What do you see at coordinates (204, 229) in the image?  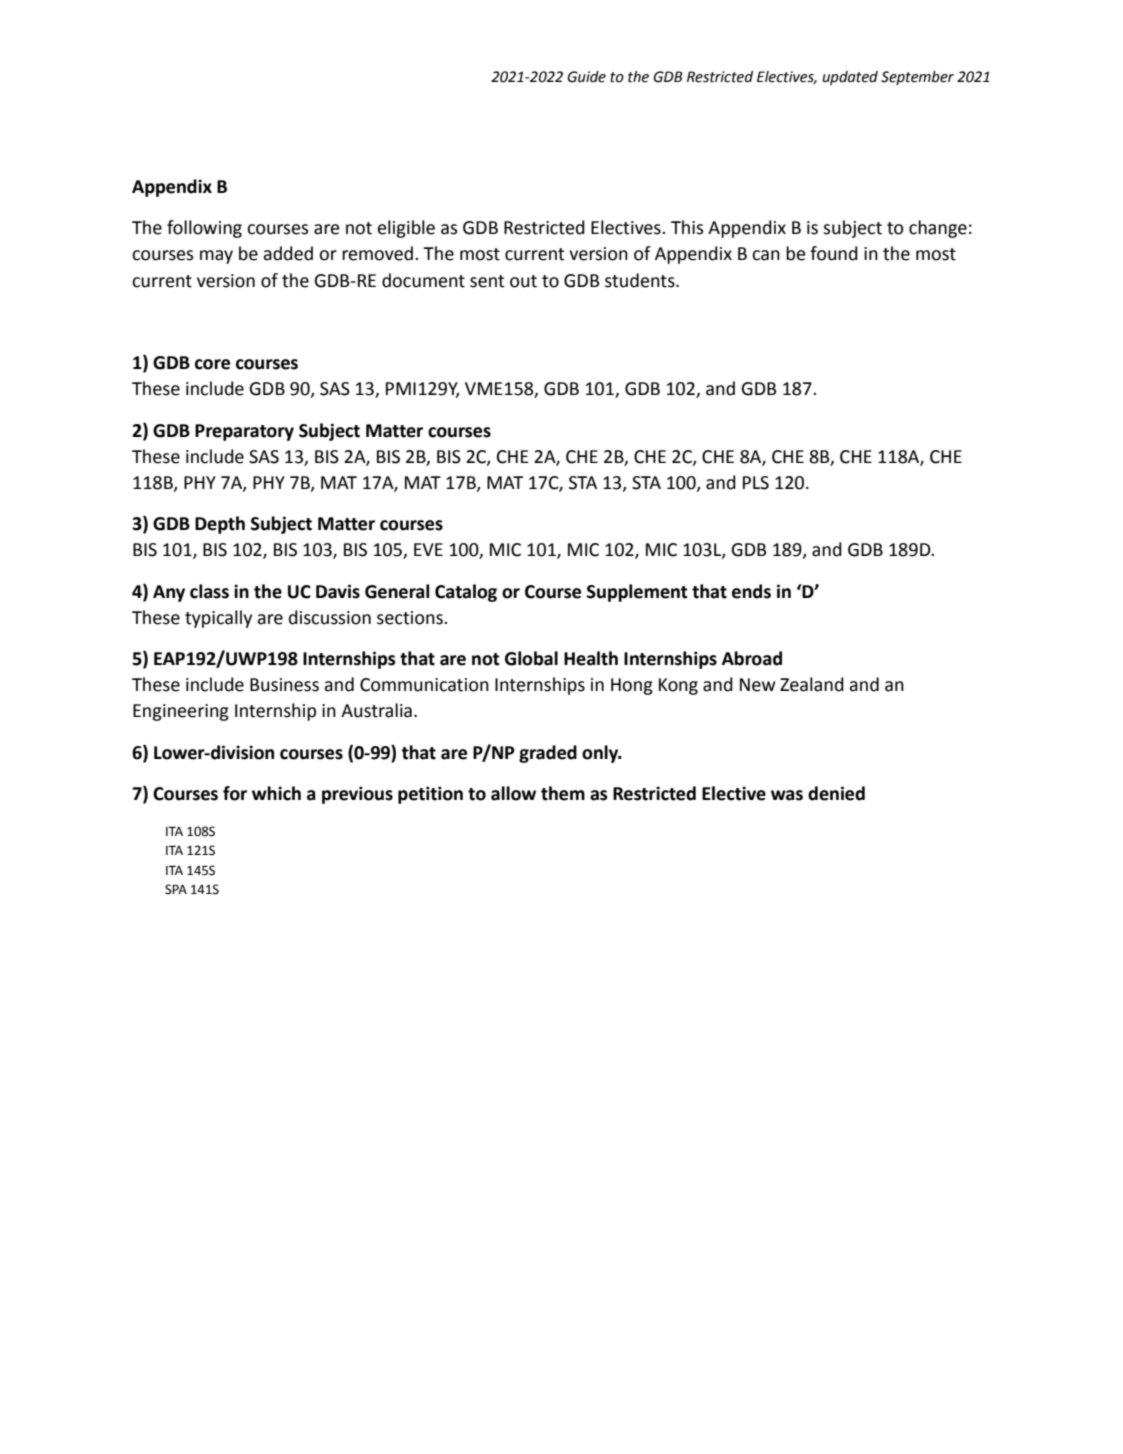 I see `following` at bounding box center [204, 229].
